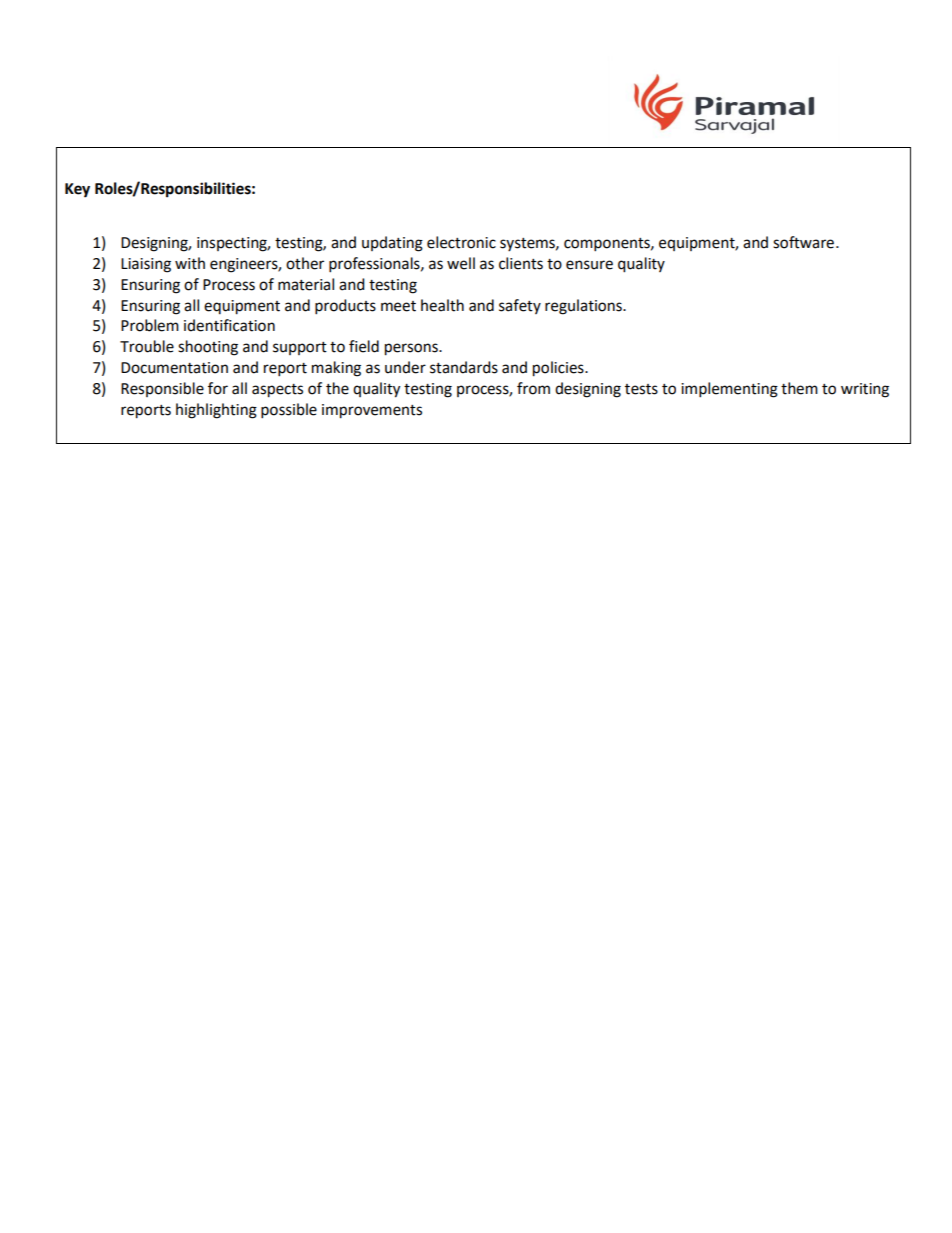  I want to click on regulations, so click(584, 307).
